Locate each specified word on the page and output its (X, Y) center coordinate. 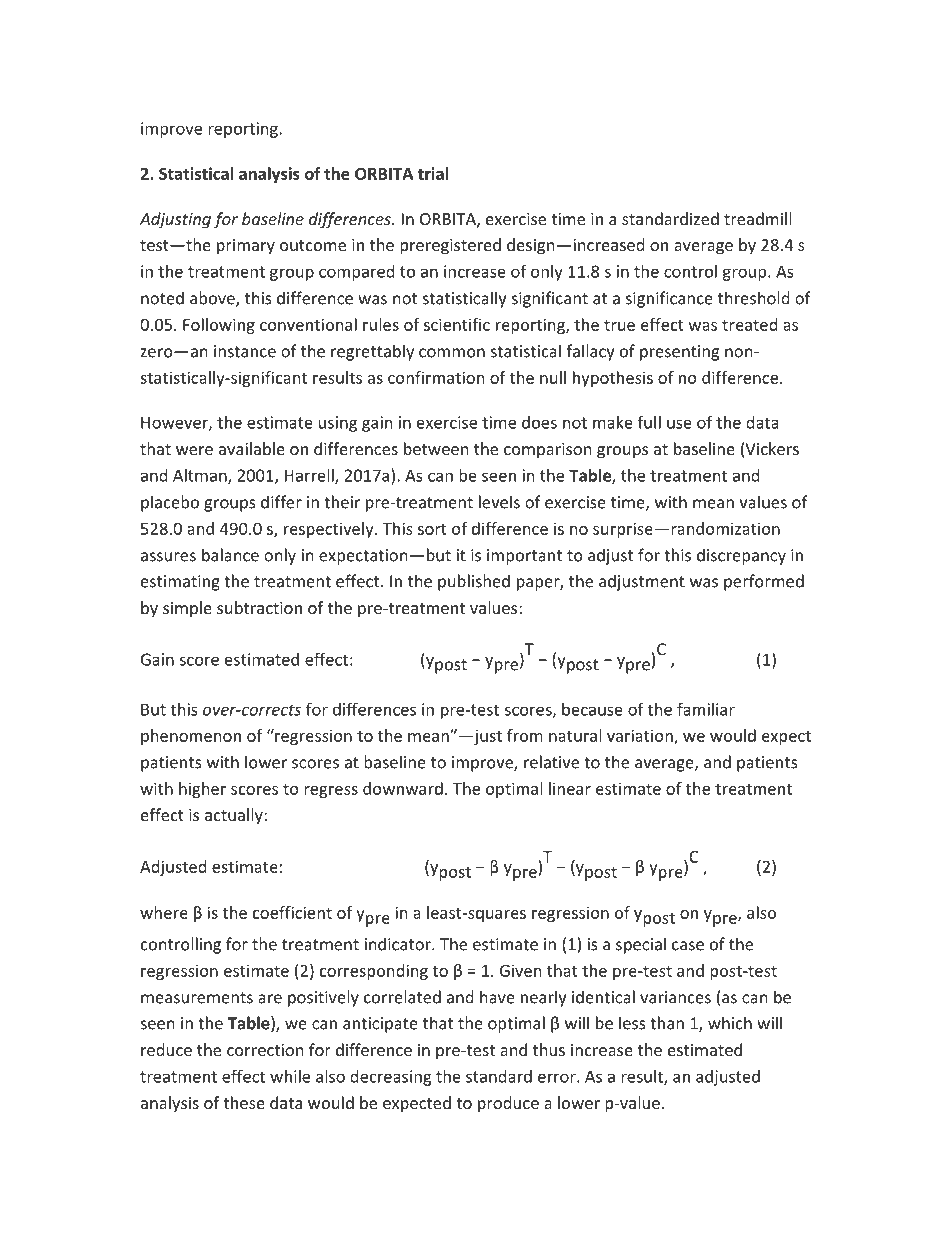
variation (641, 736)
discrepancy (741, 556)
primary (246, 247)
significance (669, 299)
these (244, 1102)
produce (508, 1104)
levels (499, 502)
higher (202, 790)
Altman (201, 476)
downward (403, 788)
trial (433, 173)
